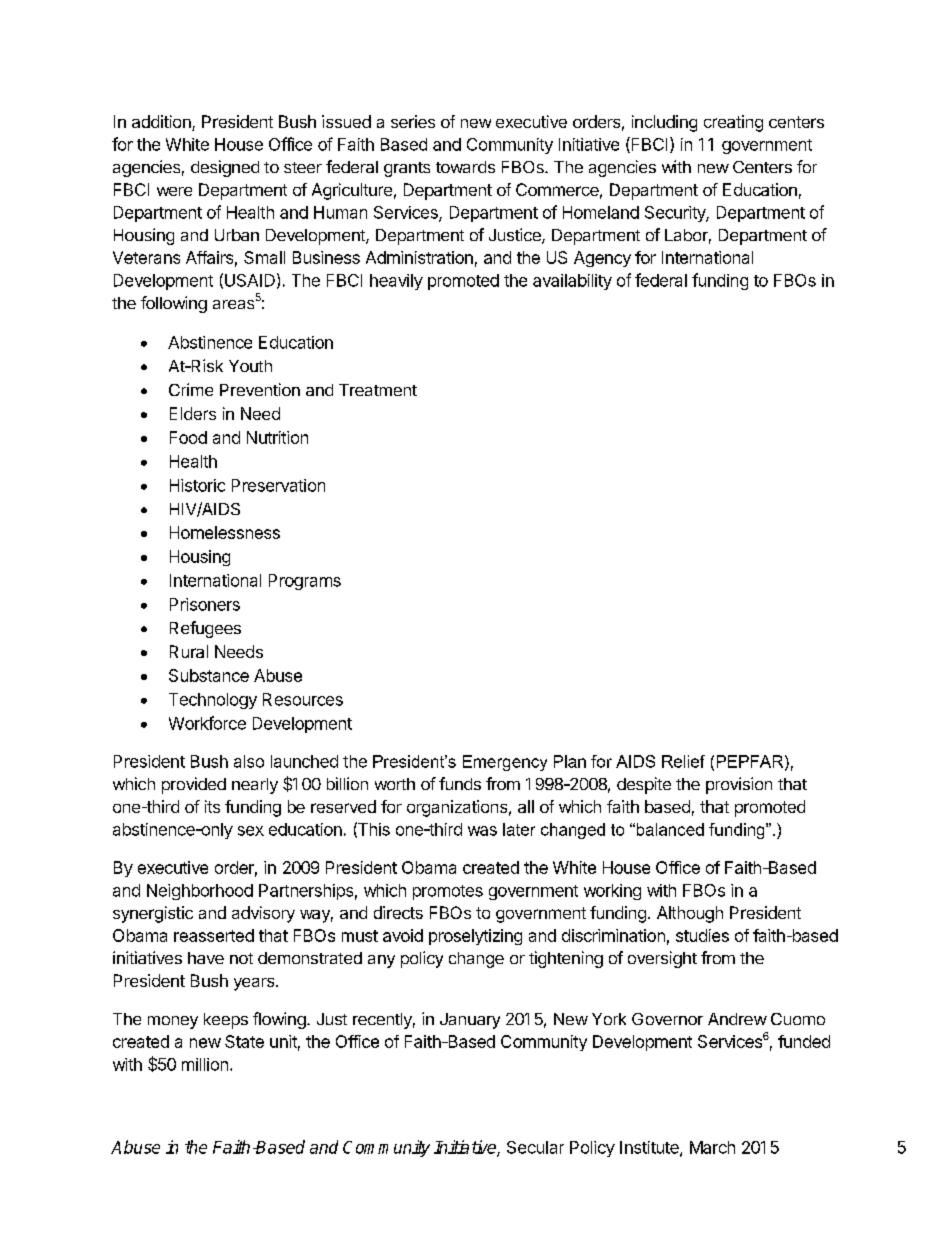  I want to click on creating, so click(733, 123).
